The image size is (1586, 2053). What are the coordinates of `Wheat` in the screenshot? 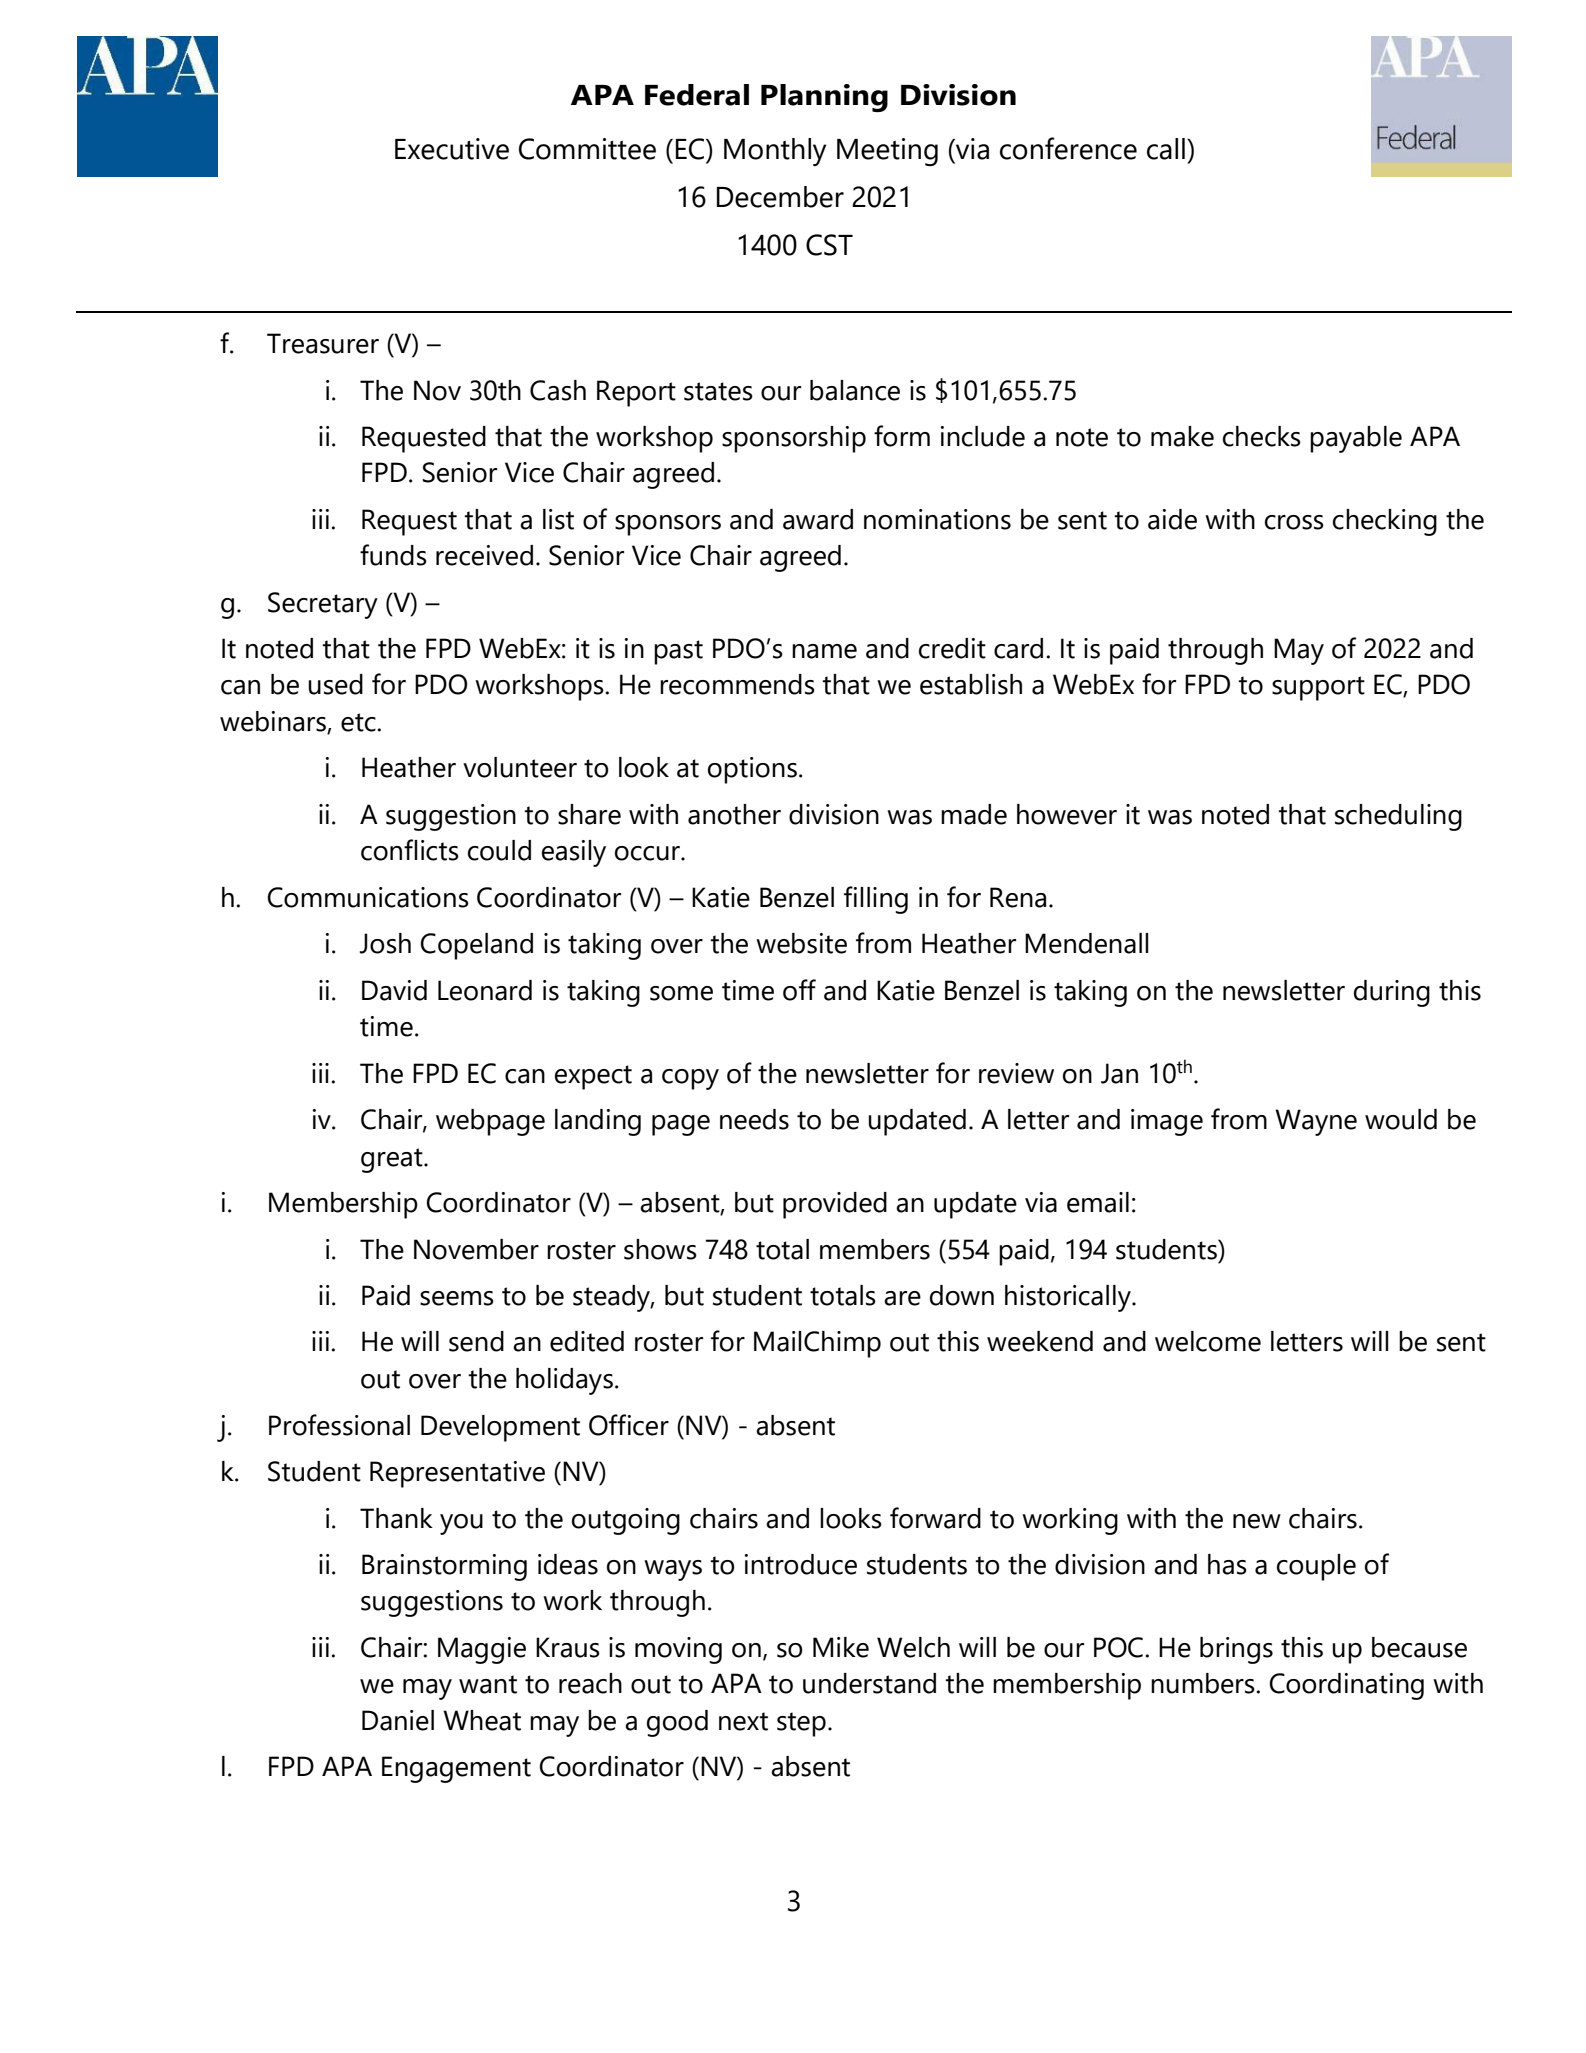 It's located at (482, 1720).
